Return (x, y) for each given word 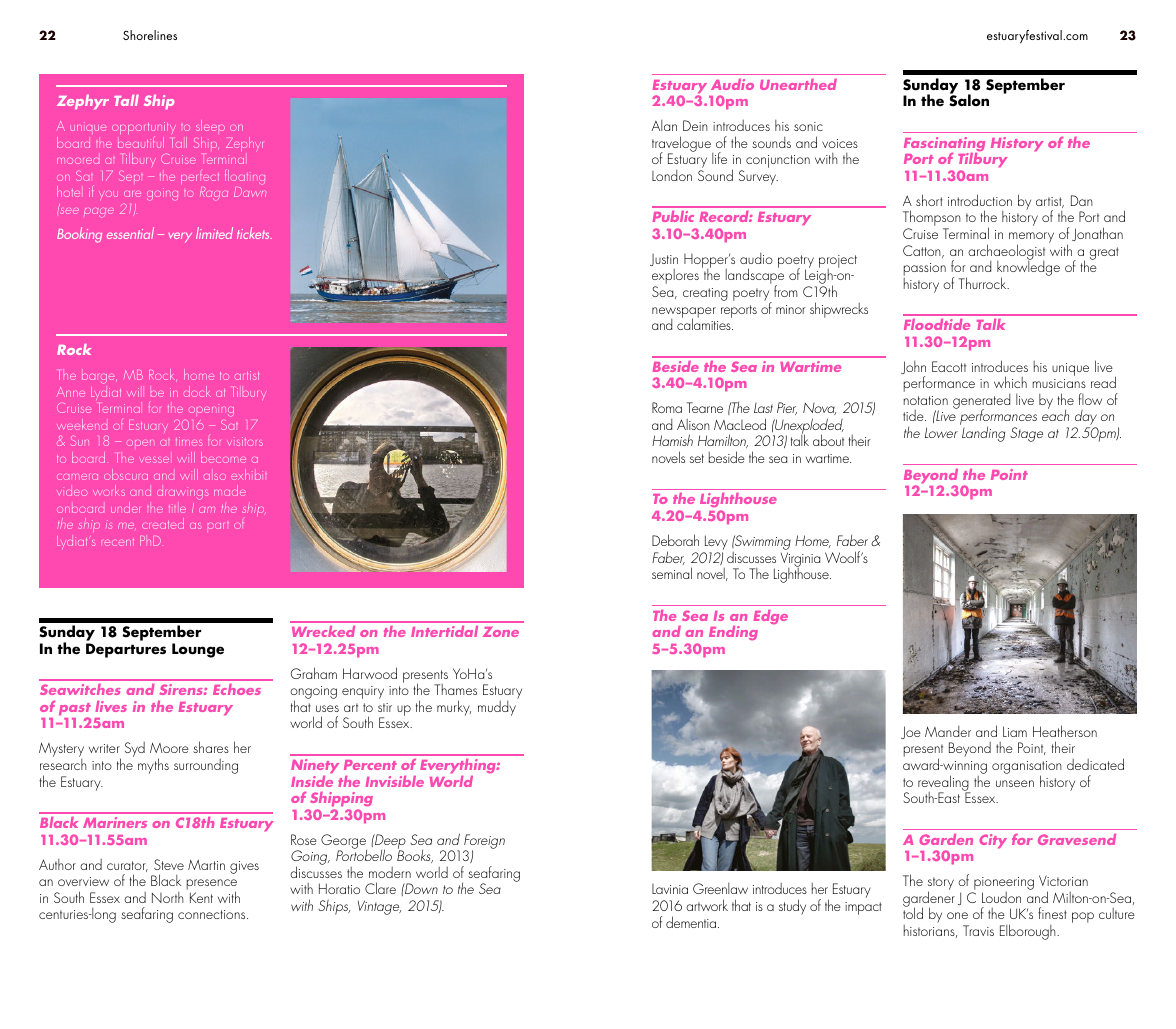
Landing (983, 434)
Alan (664, 125)
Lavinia (670, 889)
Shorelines (150, 35)
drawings (183, 493)
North (168, 897)
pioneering (1003, 885)
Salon (969, 100)
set (697, 458)
